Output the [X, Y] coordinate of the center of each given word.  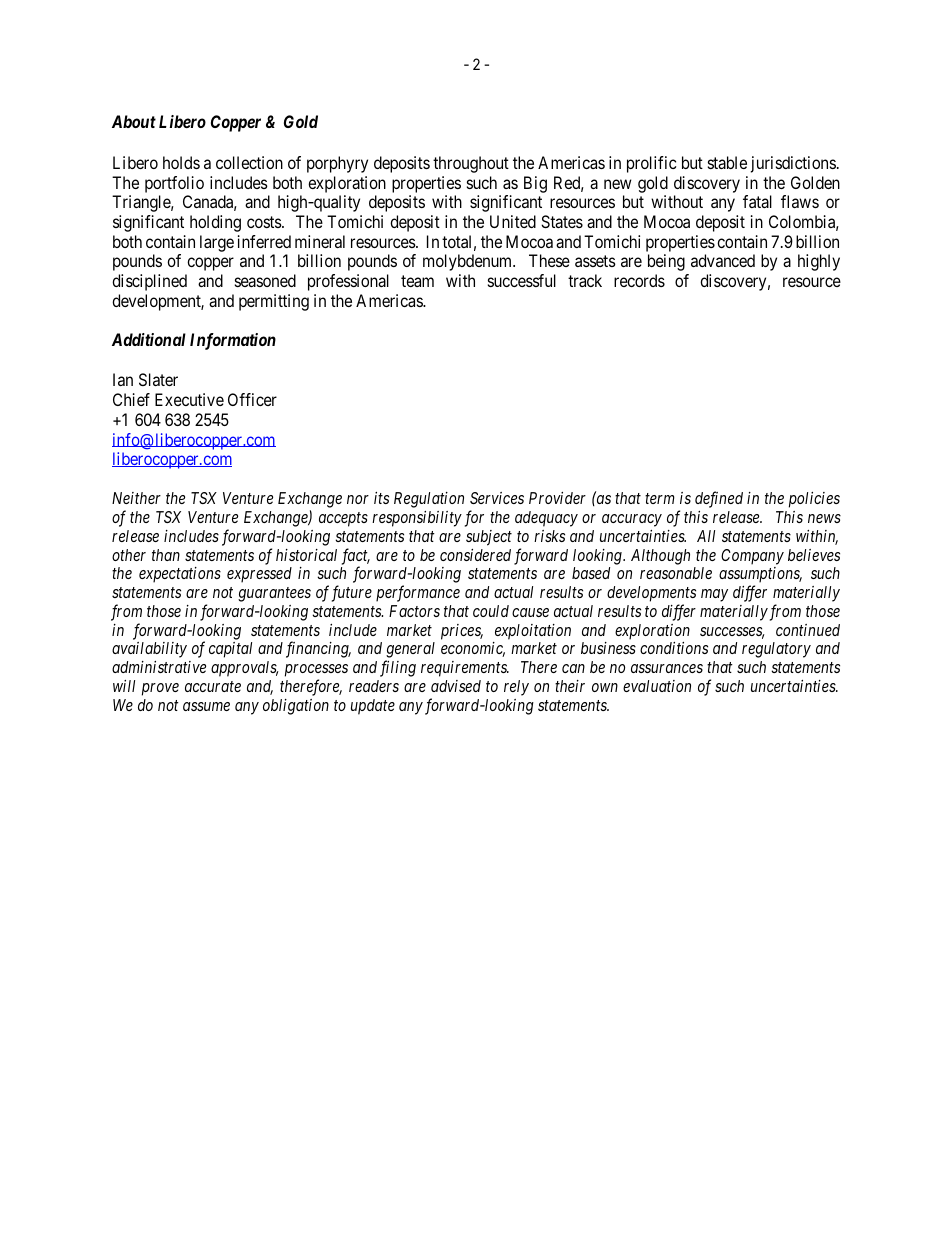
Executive [189, 399]
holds [181, 162]
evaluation [657, 686]
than [166, 555]
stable [727, 162]
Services [497, 498]
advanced [723, 260]
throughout [471, 164]
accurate [213, 686]
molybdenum [469, 262]
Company [752, 557]
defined [719, 499]
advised [456, 686]
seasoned [265, 280]
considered [475, 555]
